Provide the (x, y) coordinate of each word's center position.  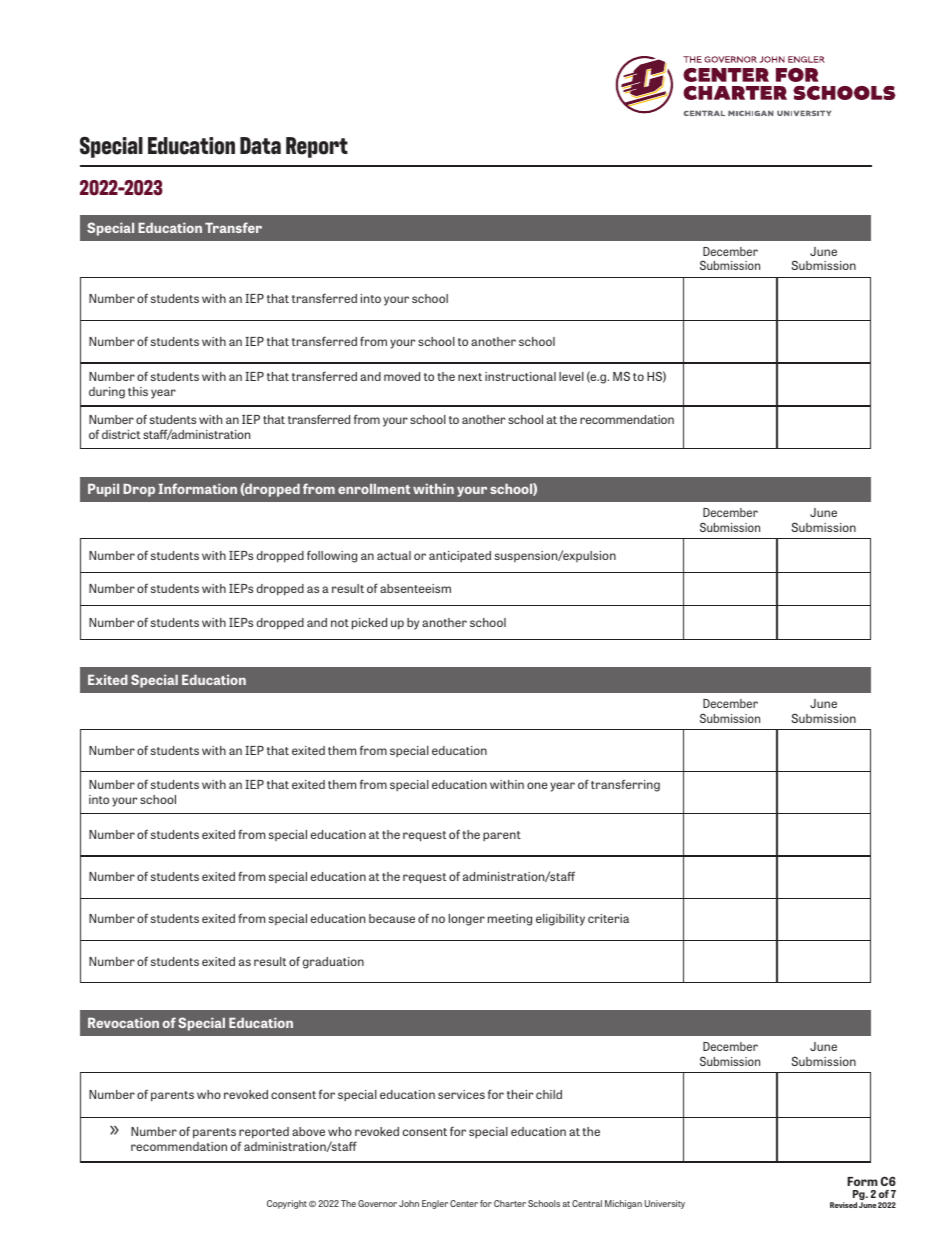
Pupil (103, 490)
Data (260, 145)
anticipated (460, 556)
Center (464, 1203)
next (470, 377)
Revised (843, 1205)
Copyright (287, 1204)
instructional (520, 376)
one (537, 785)
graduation (333, 963)
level (571, 376)
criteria (608, 918)
